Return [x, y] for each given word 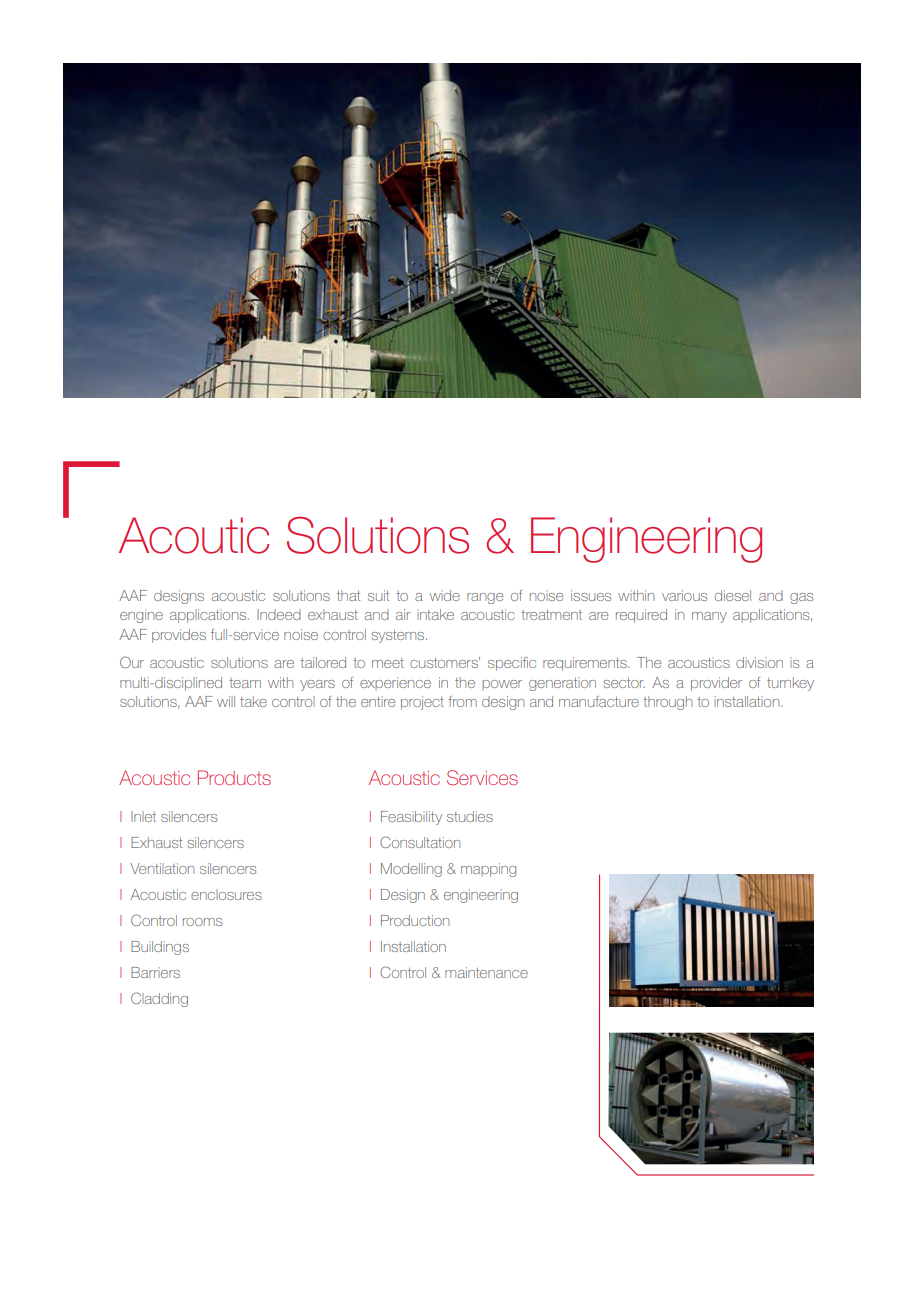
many [709, 617]
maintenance [486, 972]
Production [415, 920]
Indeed [279, 614]
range [485, 598]
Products [234, 777]
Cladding [159, 999]
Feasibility [411, 818]
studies [470, 816]
